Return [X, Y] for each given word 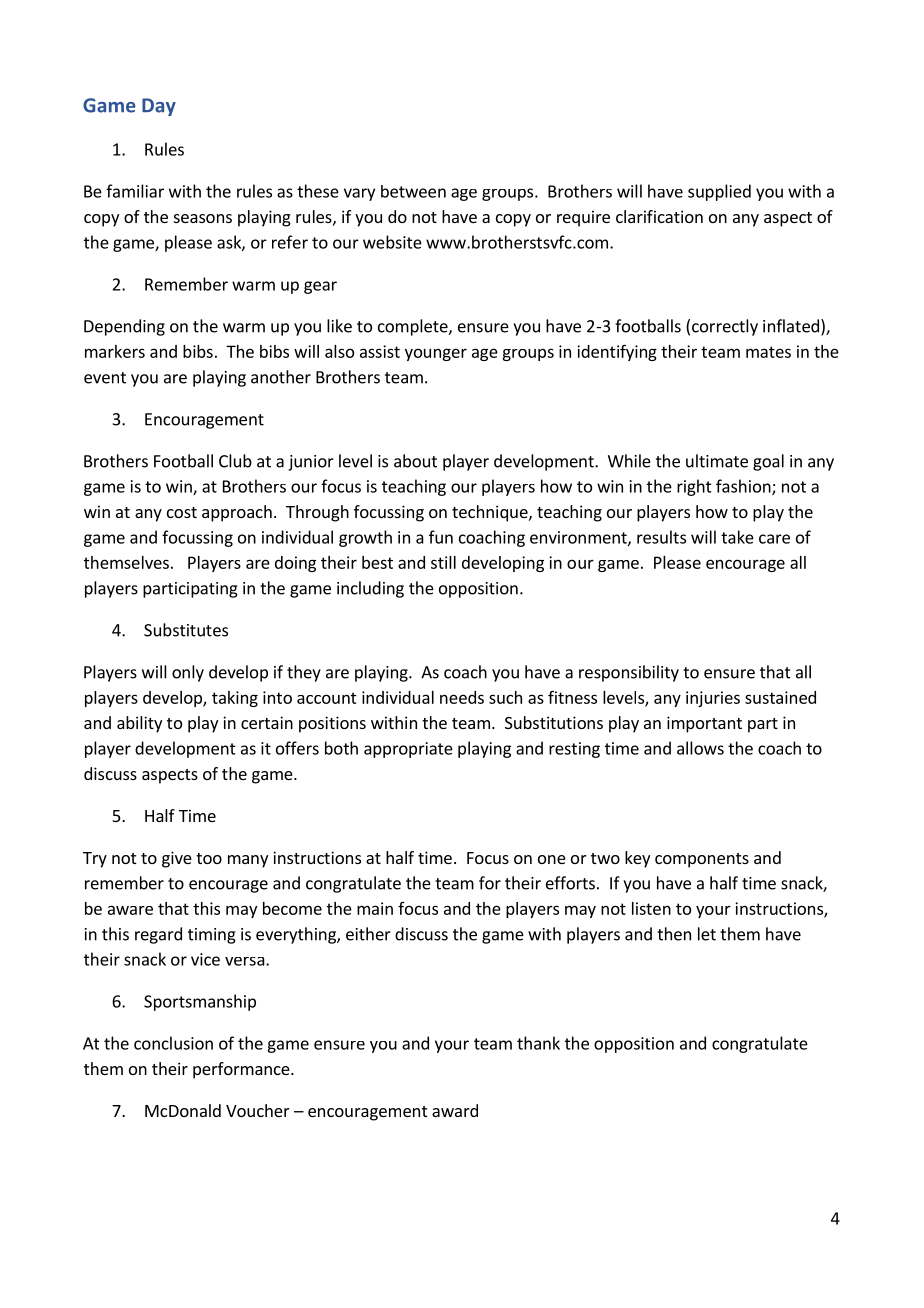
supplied [719, 192]
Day [159, 107]
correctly [725, 327]
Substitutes [186, 630]
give [177, 859]
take [737, 537]
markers [115, 351]
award [455, 1110]
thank [538, 1043]
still [443, 562]
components [702, 860]
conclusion [173, 1043]
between [413, 191]
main [375, 908]
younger [436, 354]
